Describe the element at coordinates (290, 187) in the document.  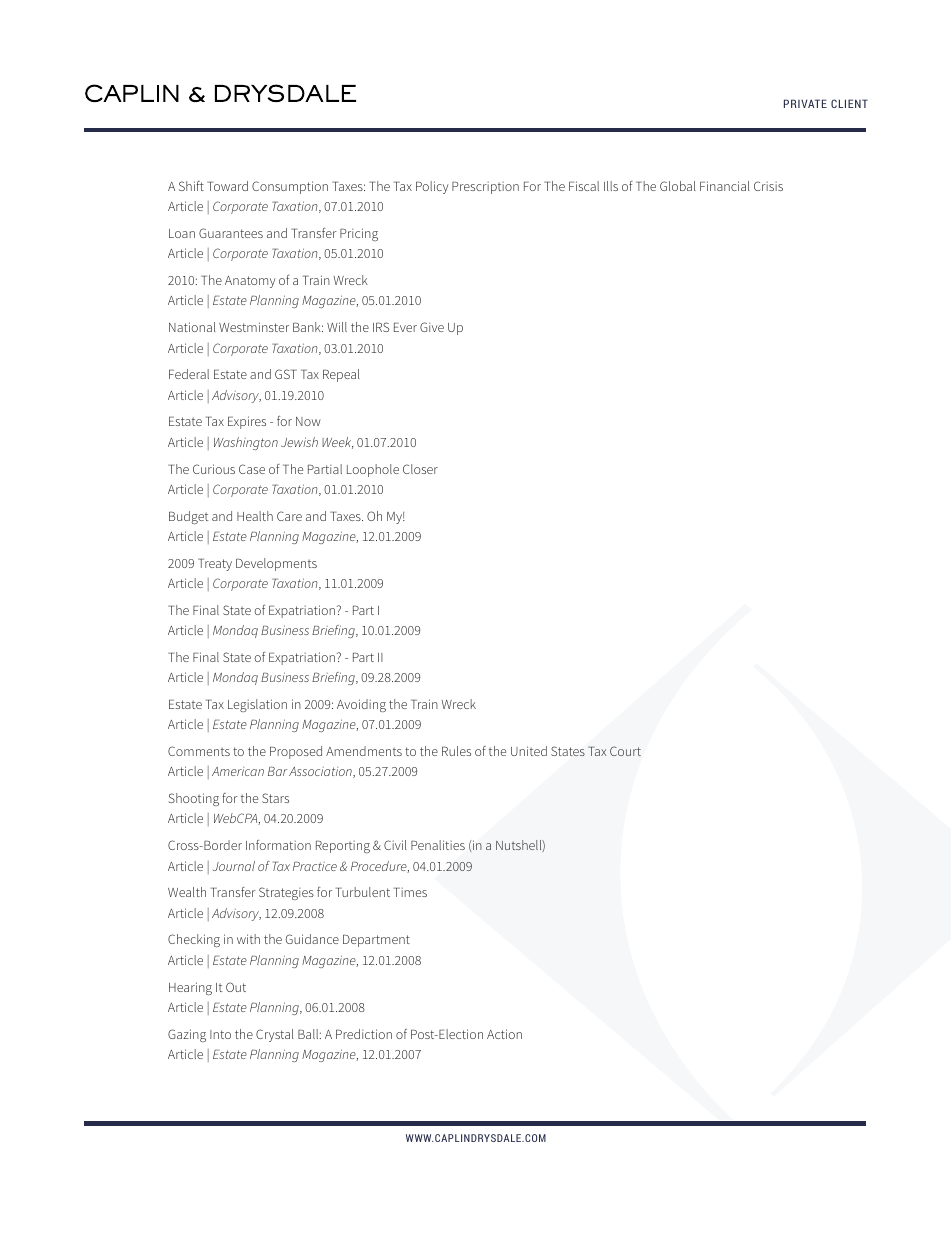
I see `Consumption` at that location.
